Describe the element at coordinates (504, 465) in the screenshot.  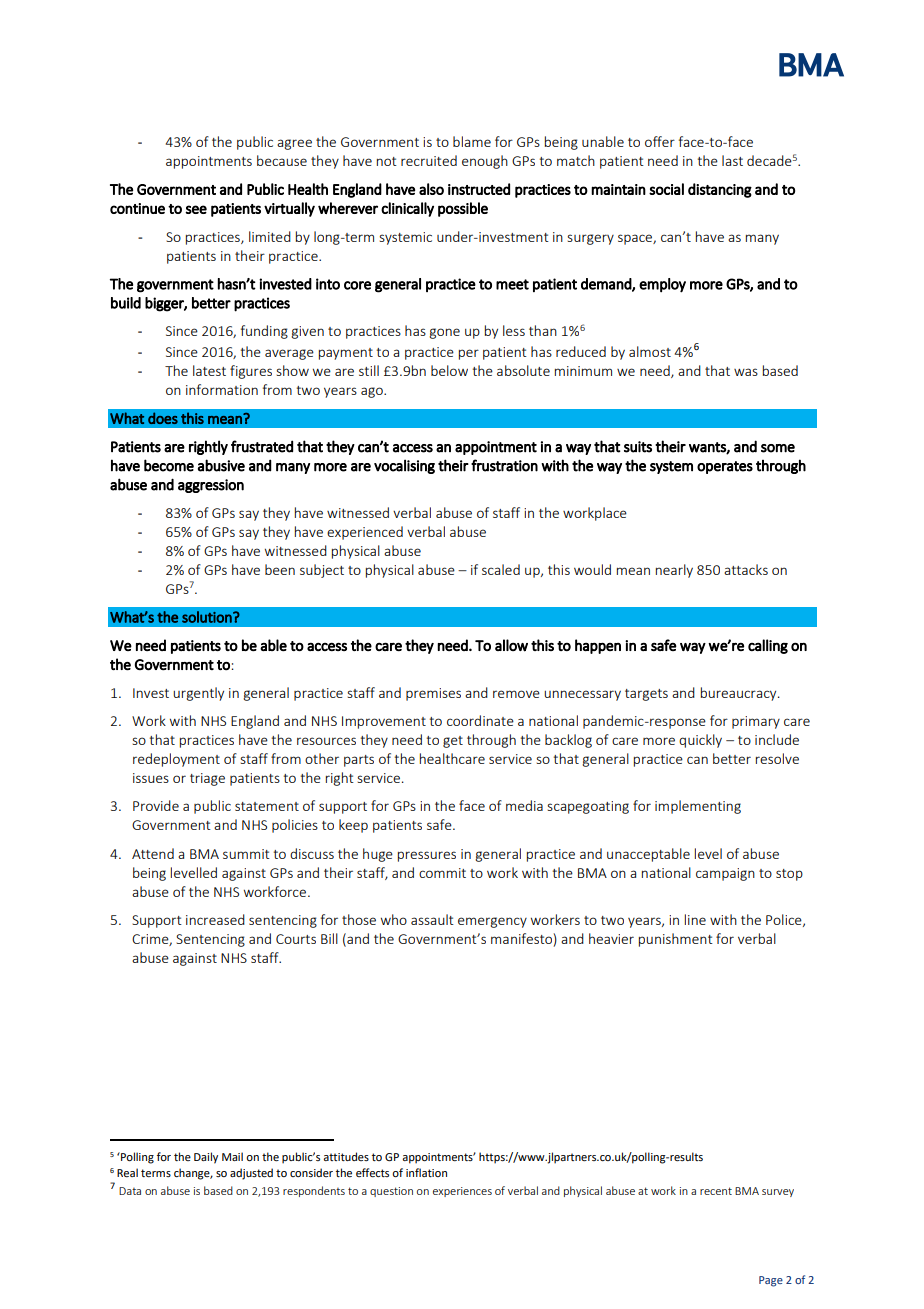
I see `frustration` at that location.
